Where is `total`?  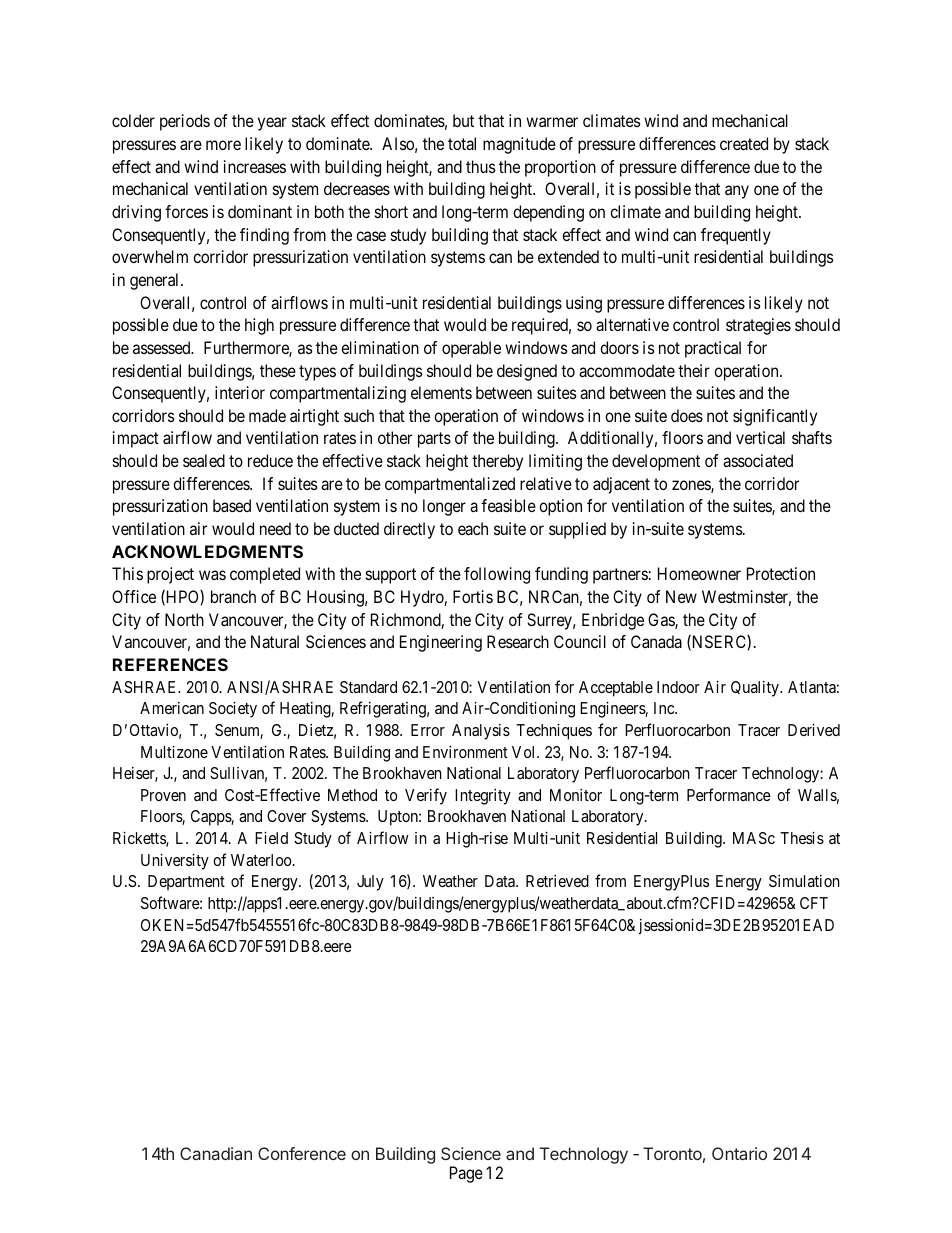 total is located at coordinates (462, 143).
